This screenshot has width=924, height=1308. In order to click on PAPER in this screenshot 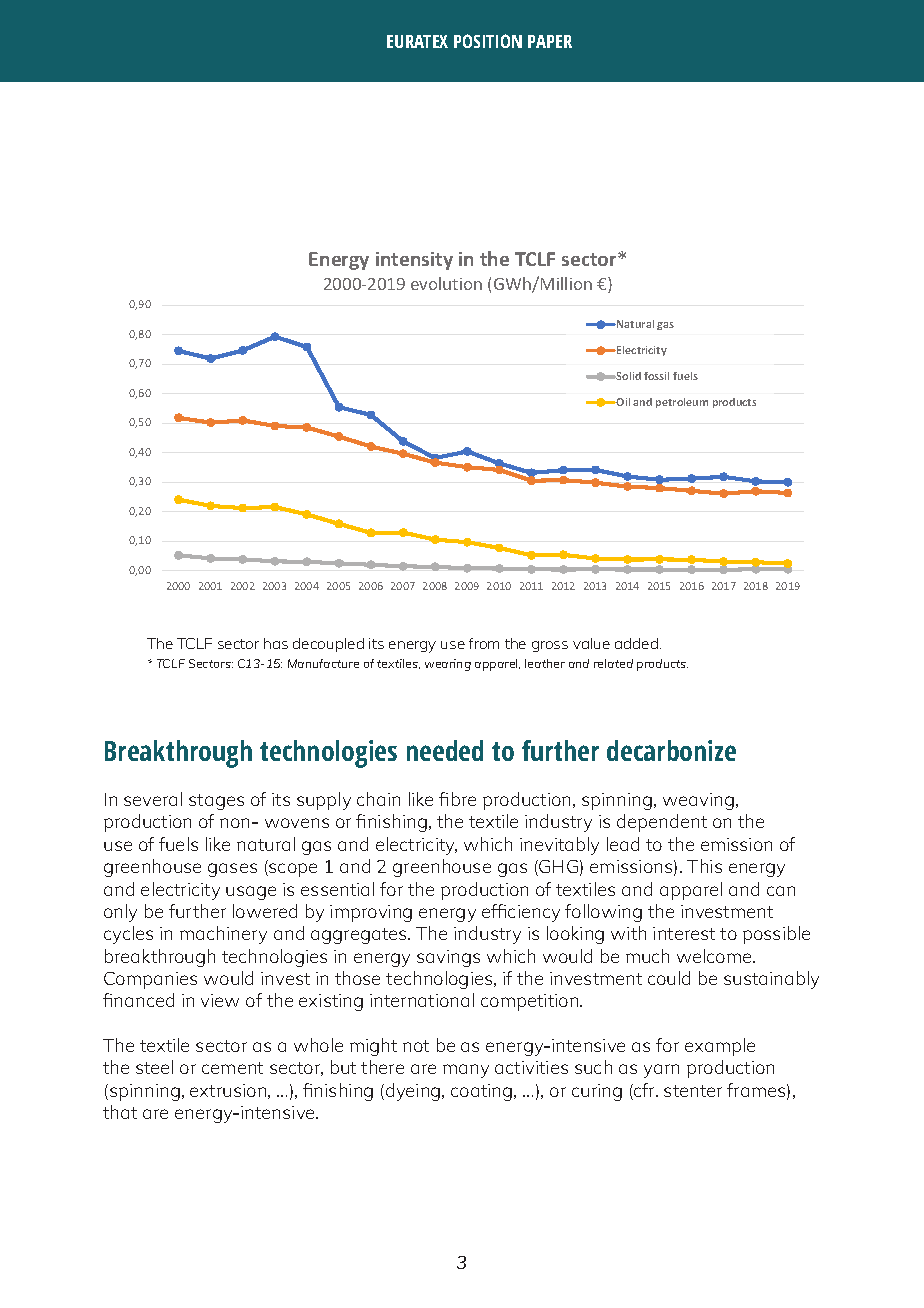, I will do `click(550, 41)`.
